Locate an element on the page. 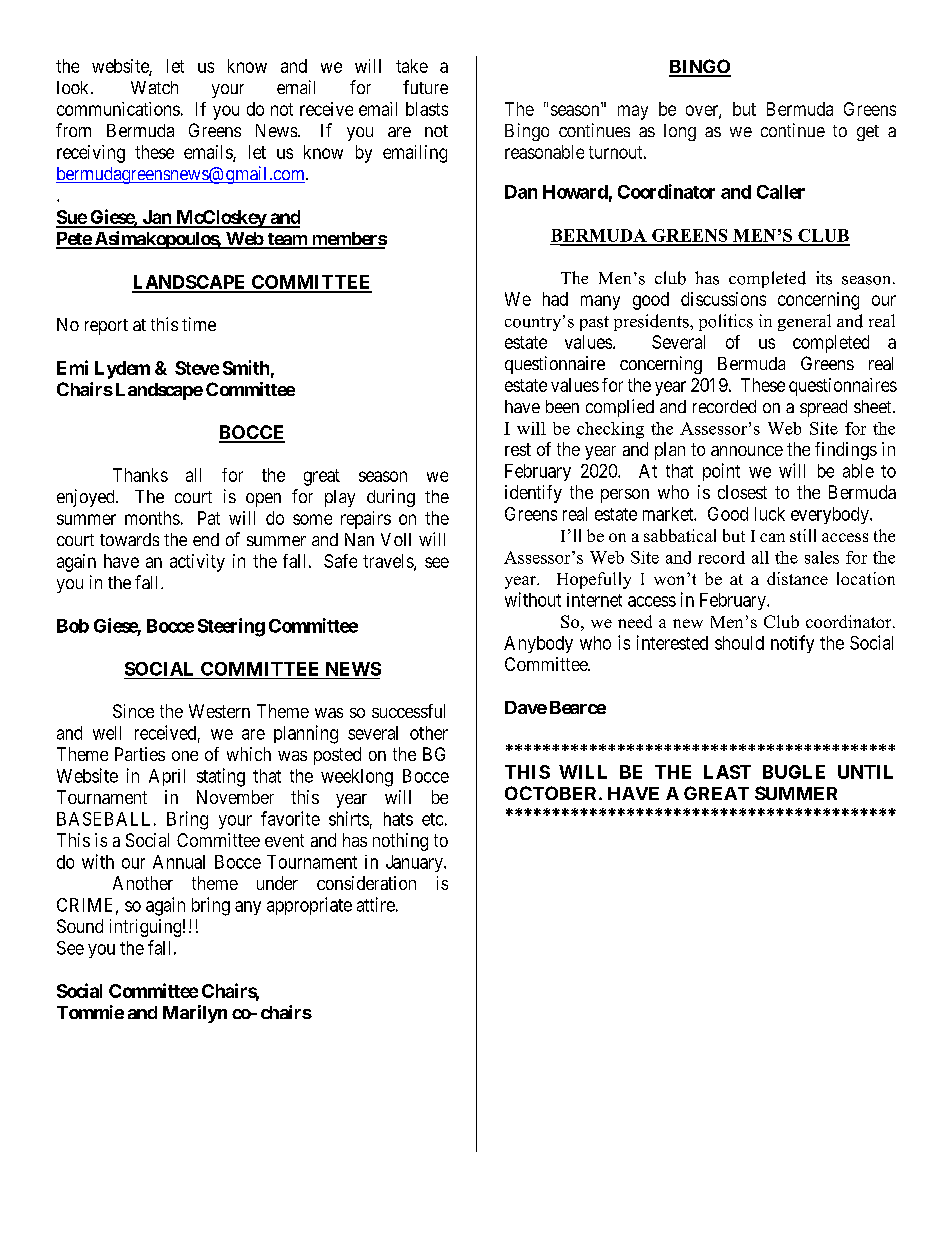 The height and width of the page is (1233, 952). attire is located at coordinates (376, 904).
